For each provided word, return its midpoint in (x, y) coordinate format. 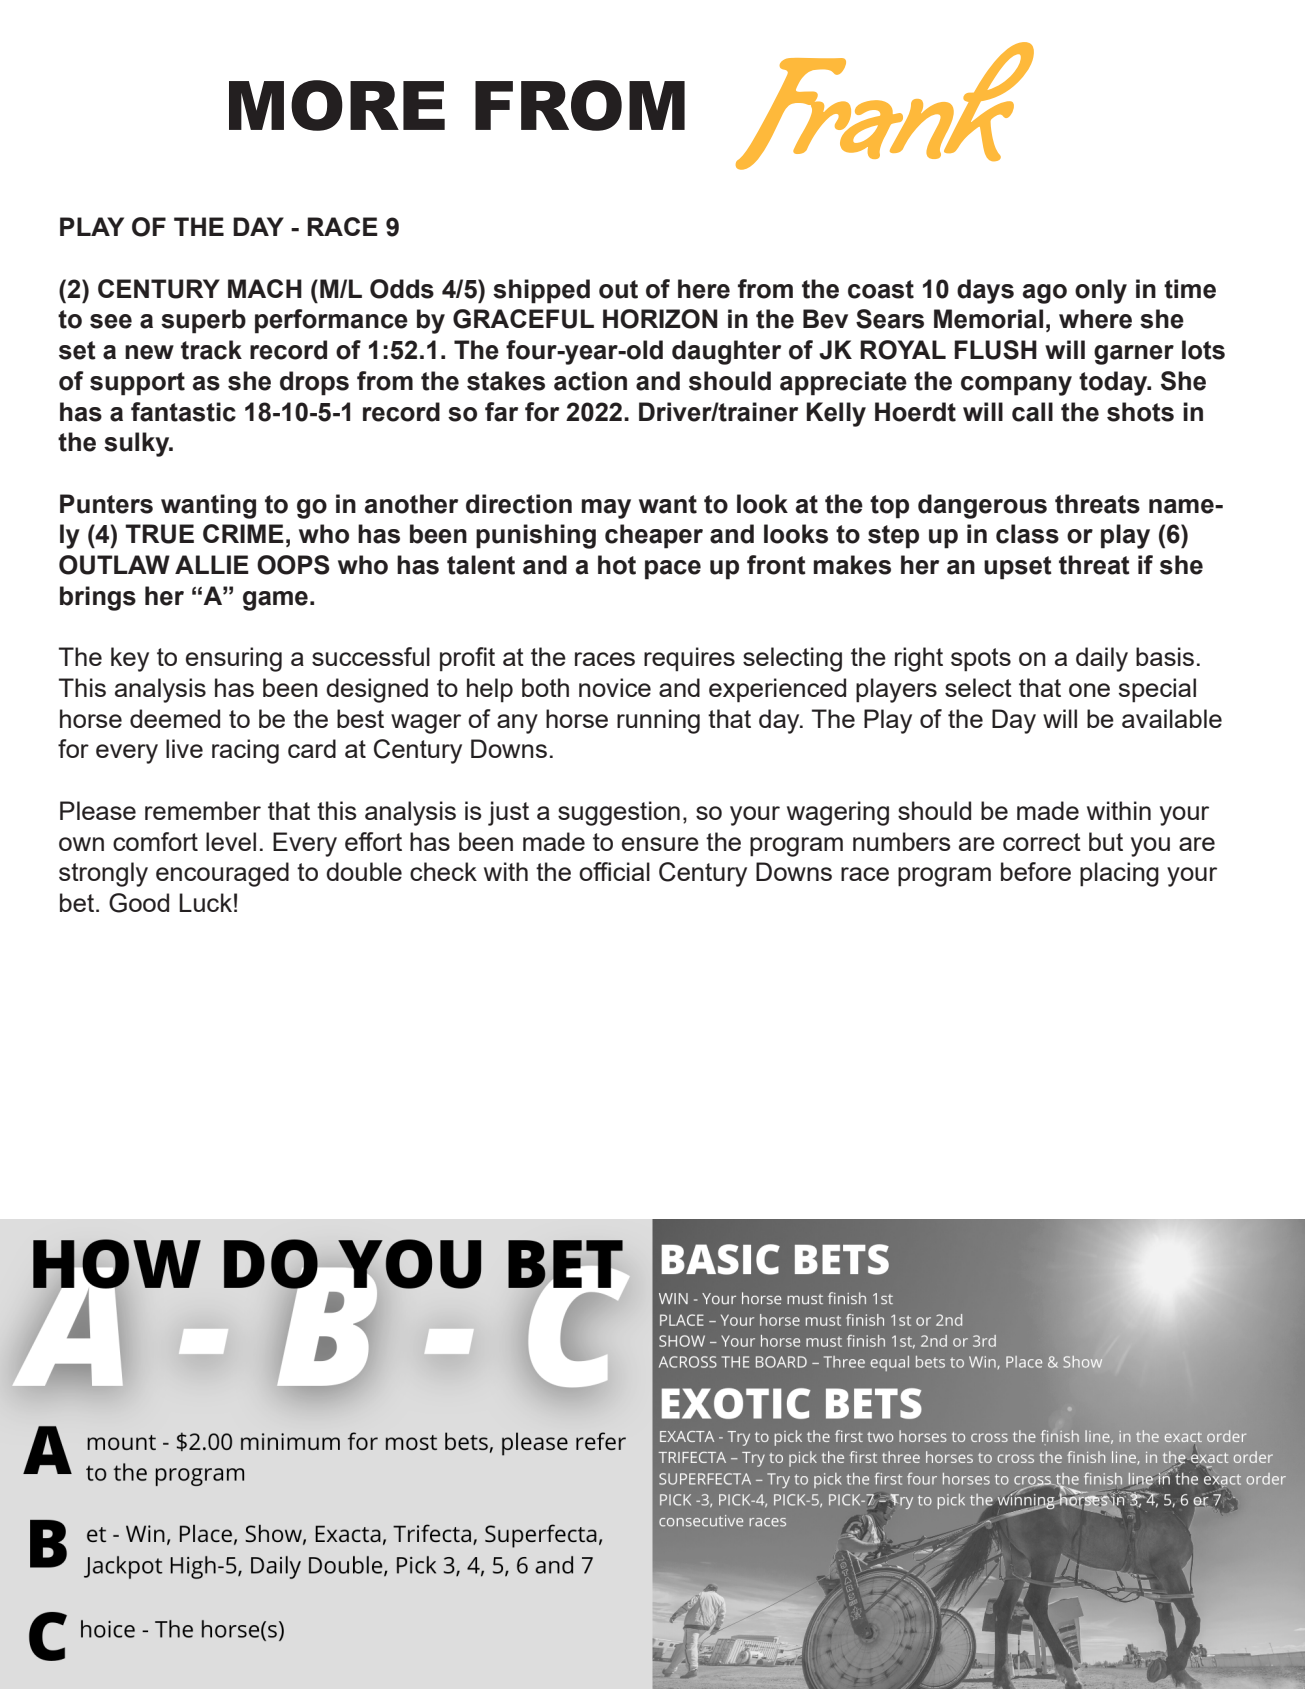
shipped (541, 291)
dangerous (982, 506)
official (614, 871)
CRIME (243, 533)
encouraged (222, 874)
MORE (337, 105)
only (1101, 291)
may (606, 509)
